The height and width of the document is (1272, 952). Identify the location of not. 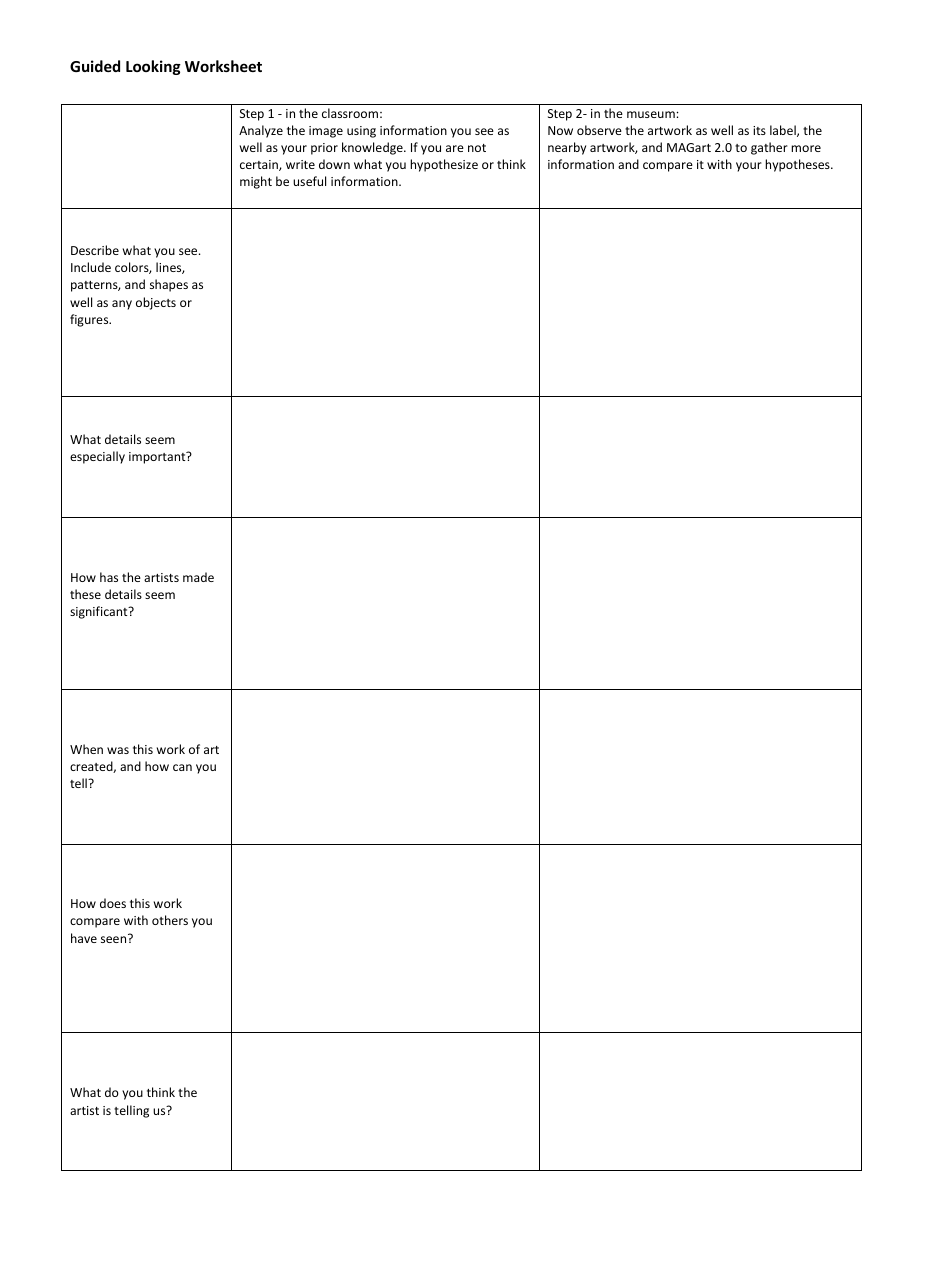
(477, 148).
